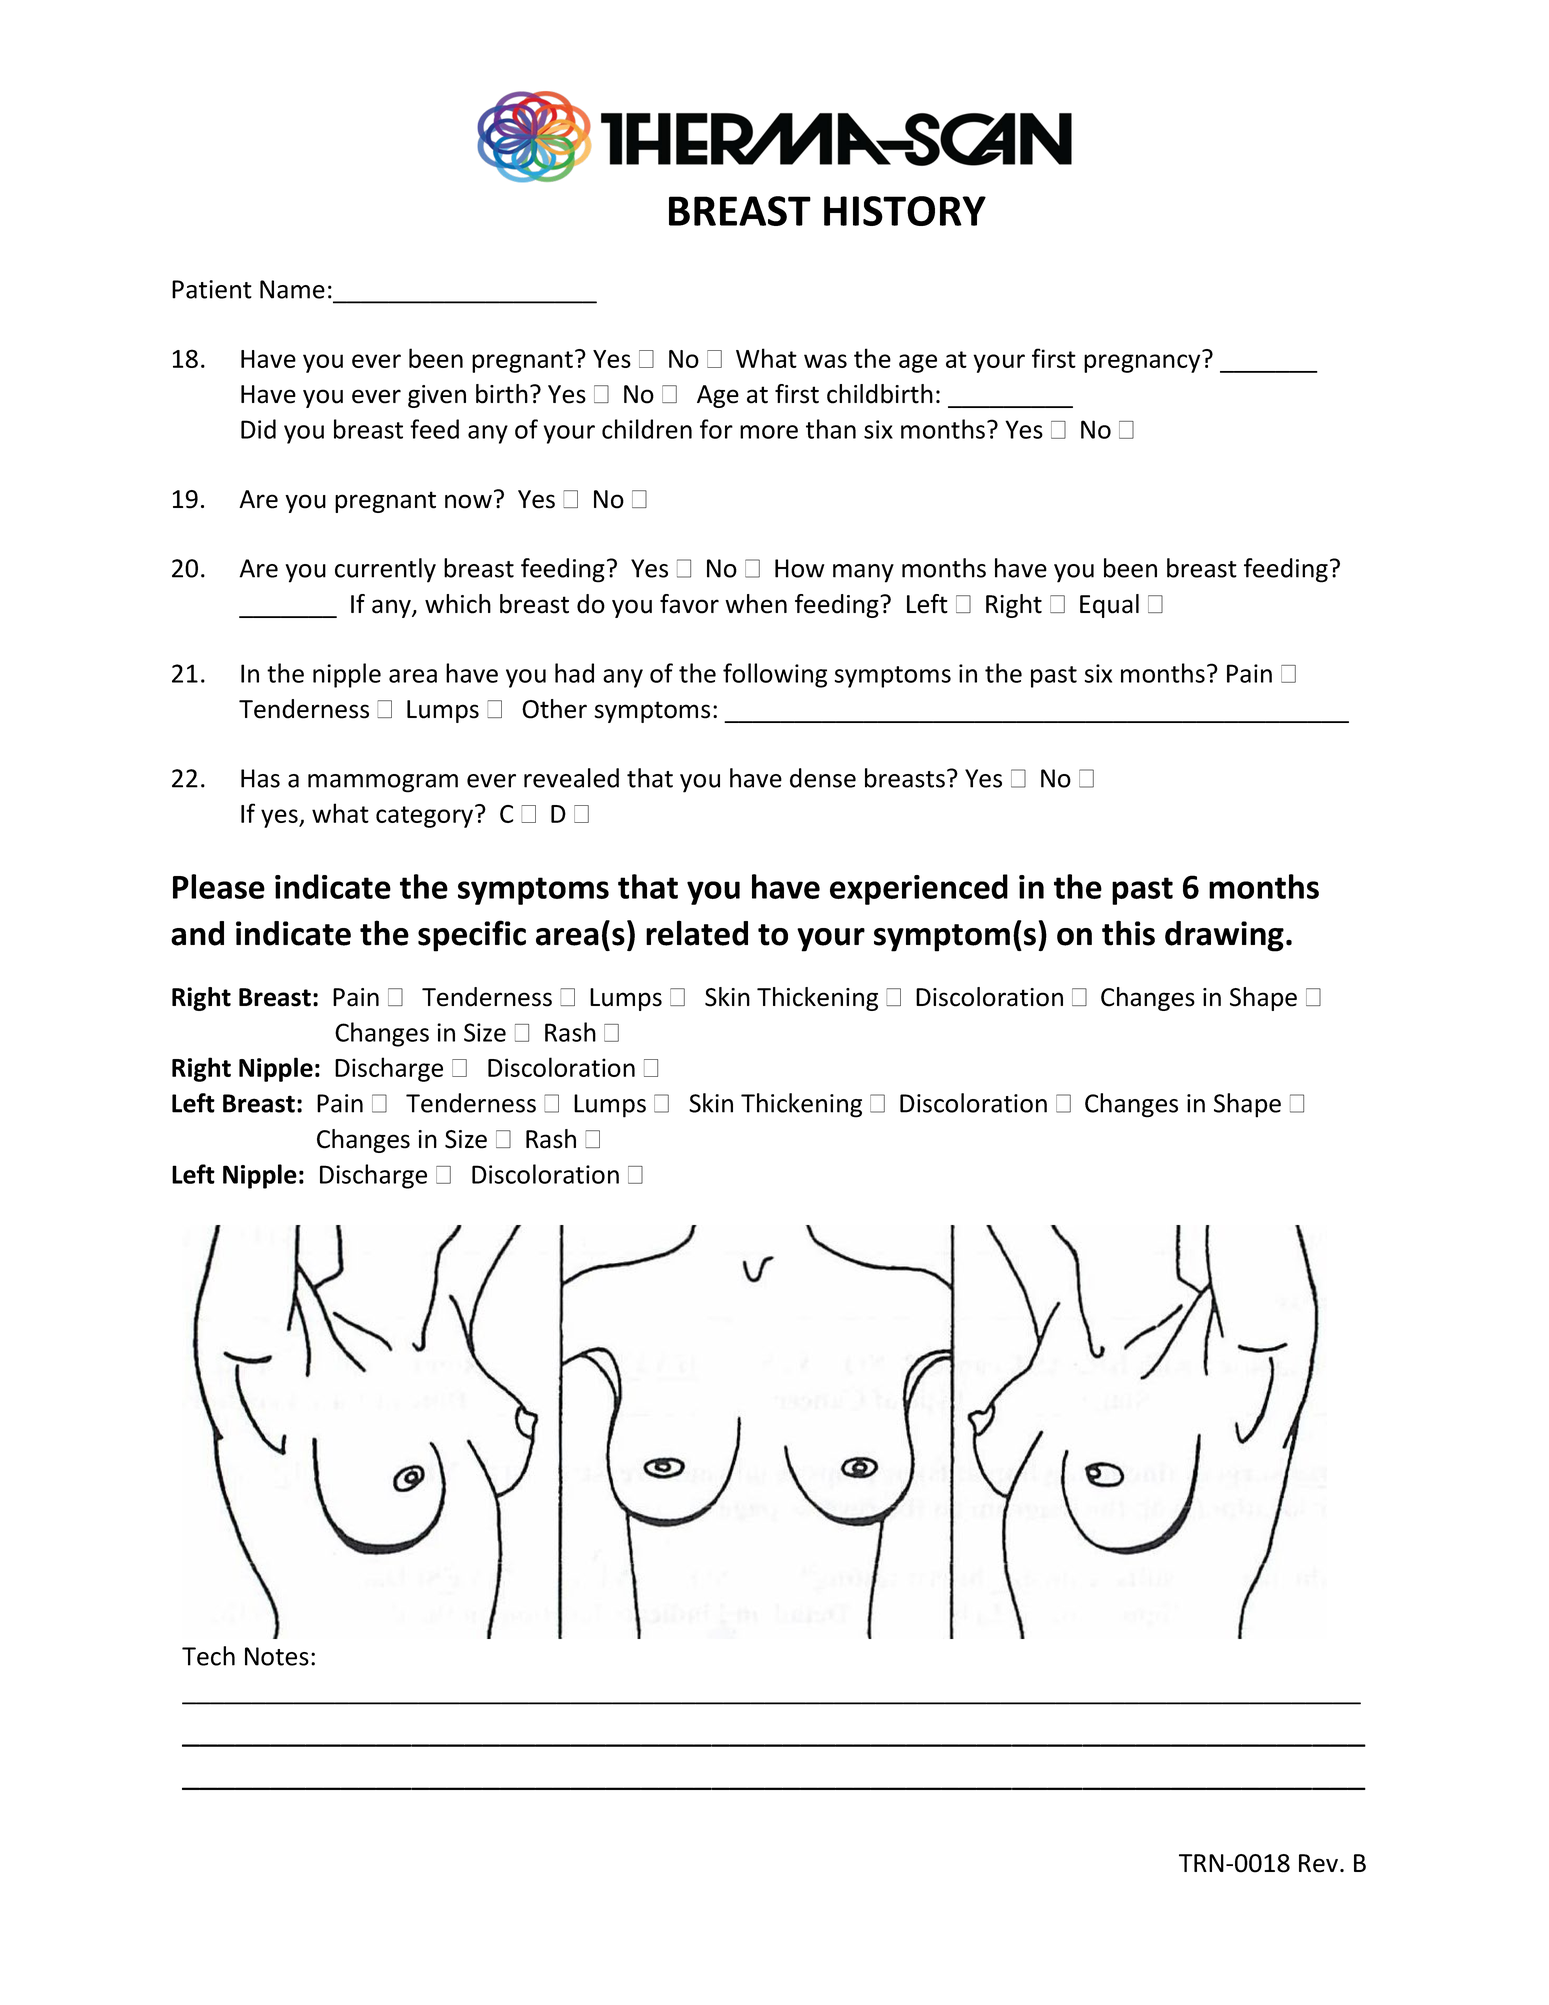 This screenshot has height=2005, width=1549. Describe the element at coordinates (697, 933) in the screenshot. I see `related` at that location.
